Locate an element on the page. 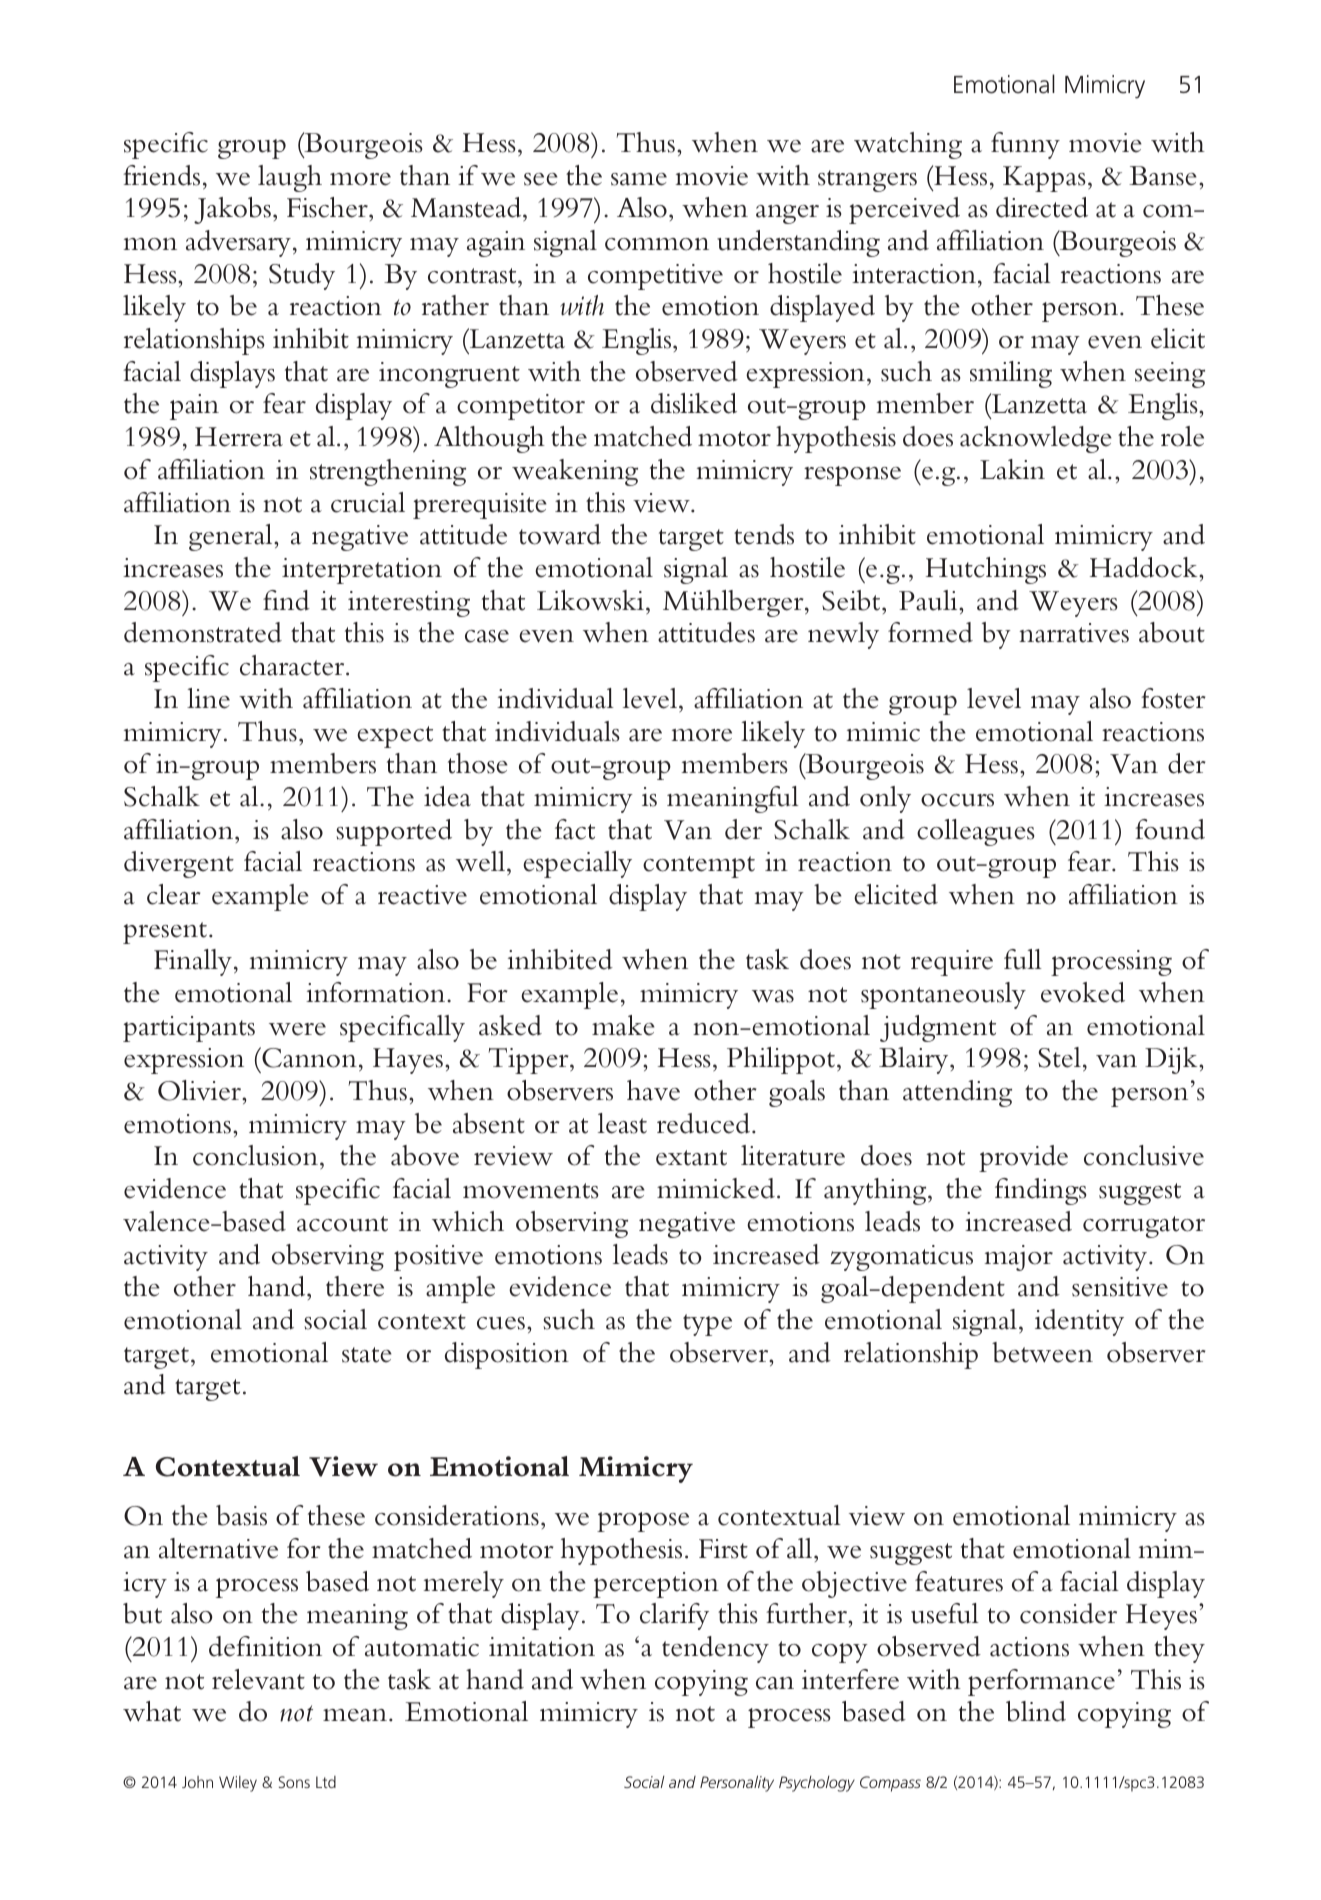  basis is located at coordinates (241, 1515).
